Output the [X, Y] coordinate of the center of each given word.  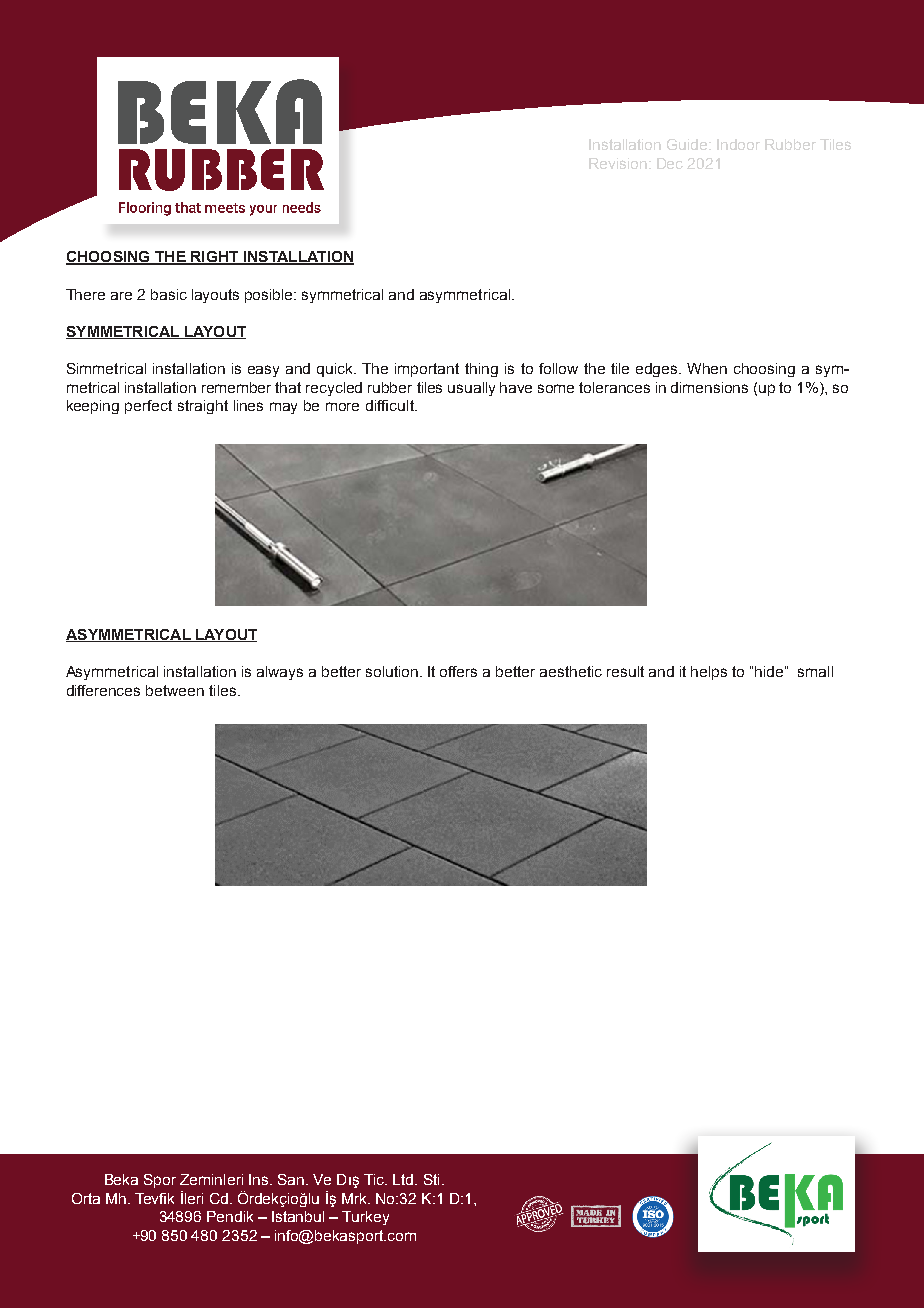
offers [458, 671]
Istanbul [298, 1216]
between [175, 690]
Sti [431, 1179]
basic [169, 294]
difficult [391, 405]
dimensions [709, 387]
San [292, 1179]
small [815, 671]
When [707, 368]
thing [481, 370]
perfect [148, 407]
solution [392, 671]
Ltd [403, 1179]
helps [709, 673]
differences [103, 690]
